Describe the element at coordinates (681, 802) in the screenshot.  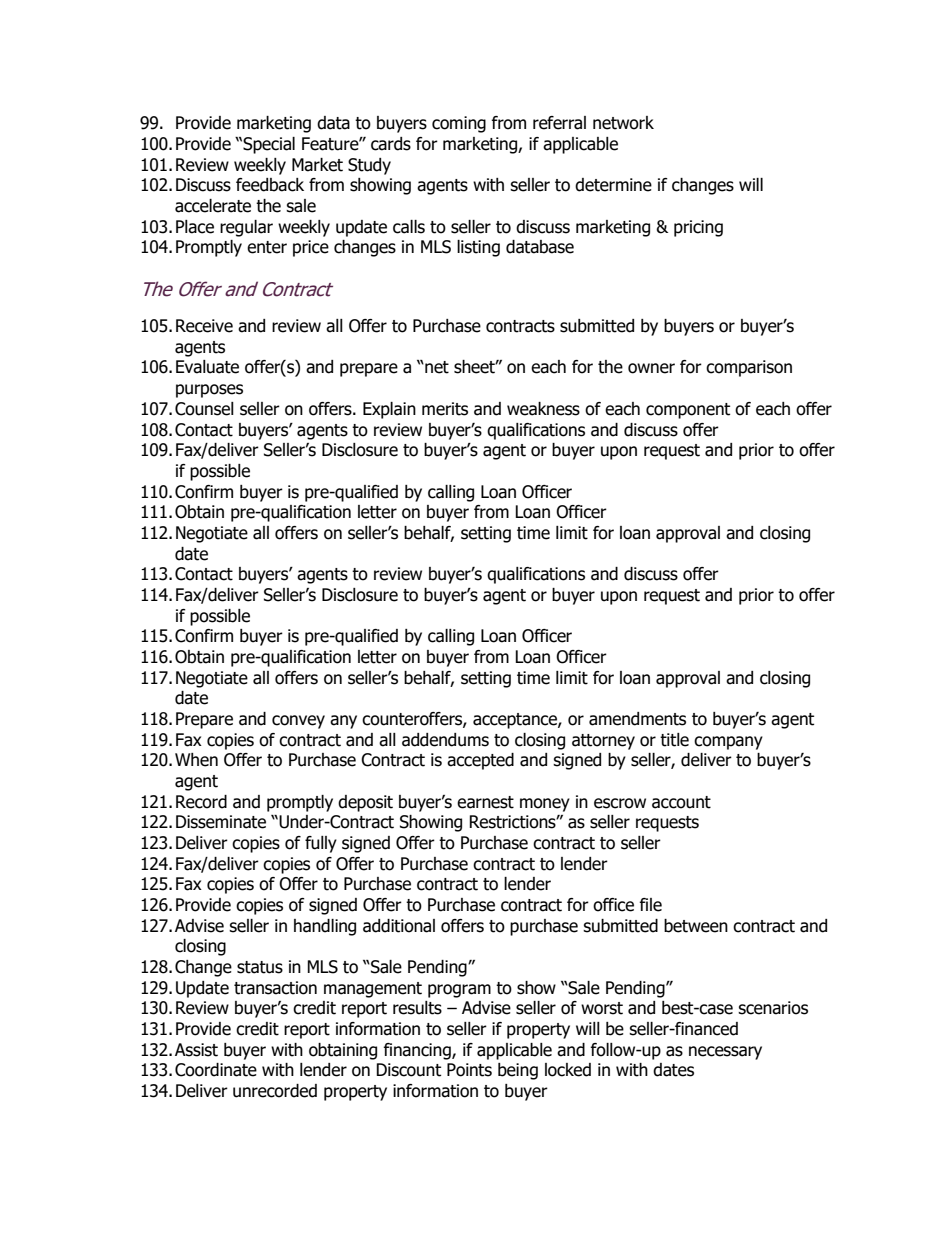
I see `account` at that location.
